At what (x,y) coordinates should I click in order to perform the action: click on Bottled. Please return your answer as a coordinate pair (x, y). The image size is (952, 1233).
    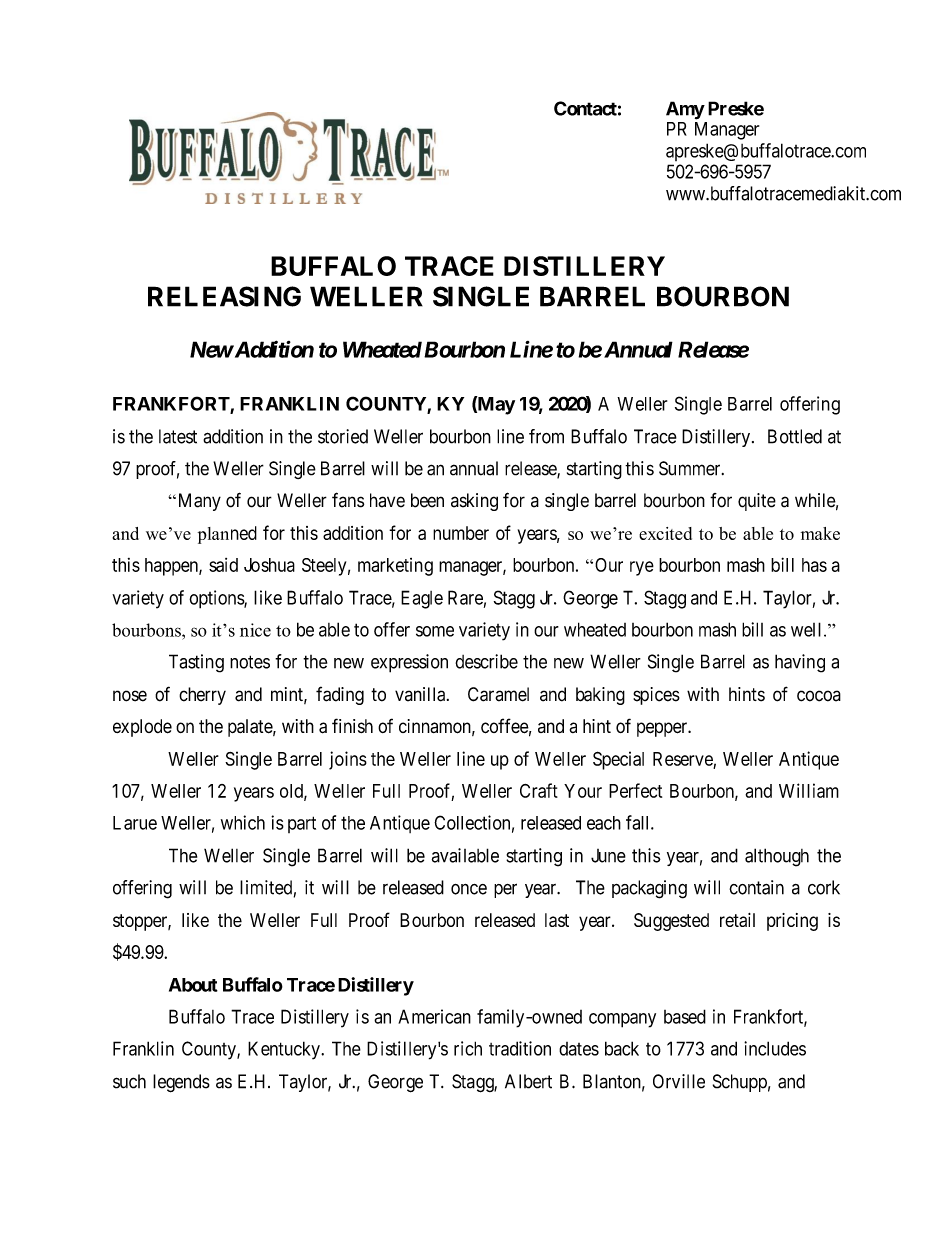
    Looking at the image, I should click on (795, 436).
